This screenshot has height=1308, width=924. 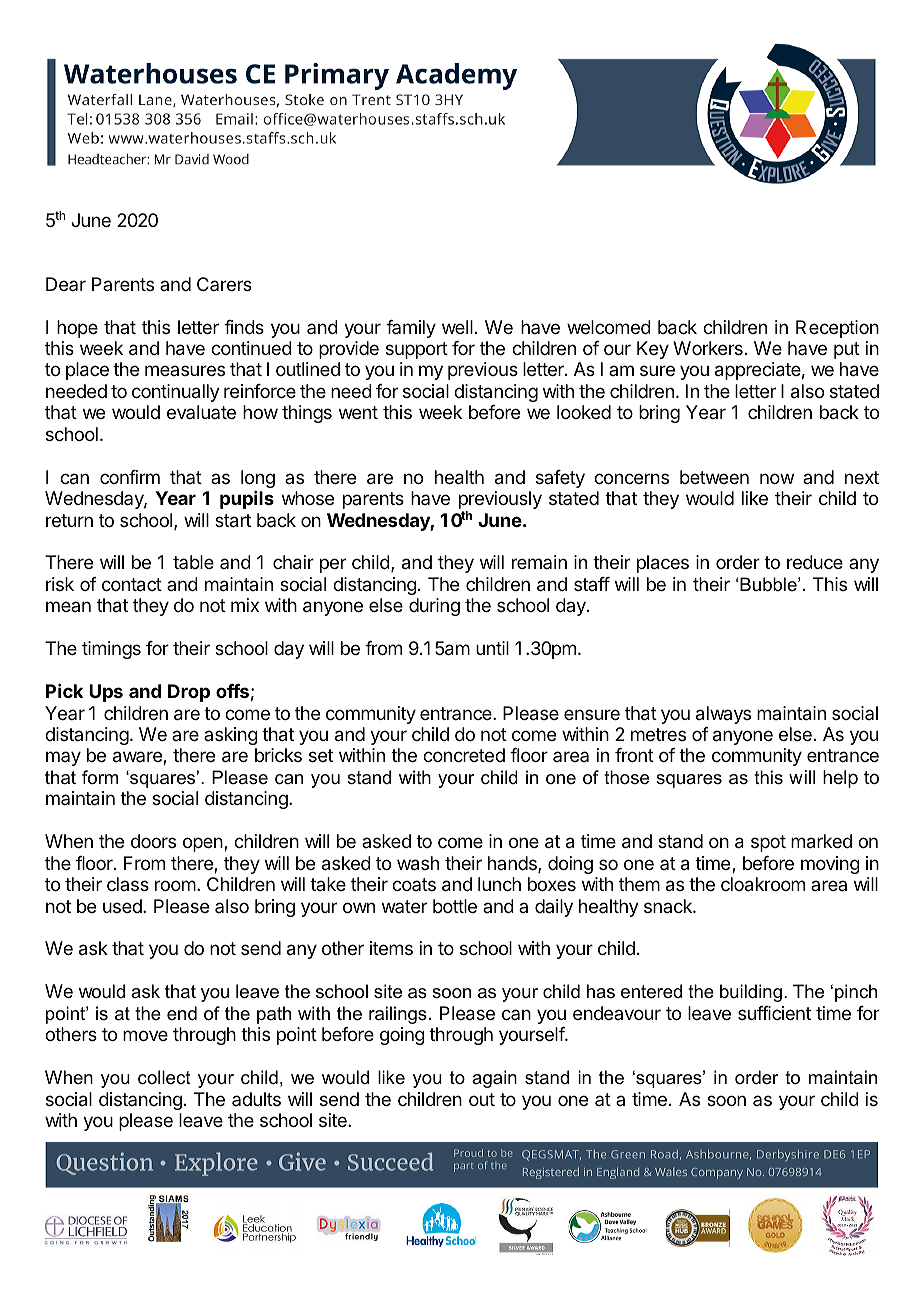 I want to click on again, so click(x=494, y=1079).
